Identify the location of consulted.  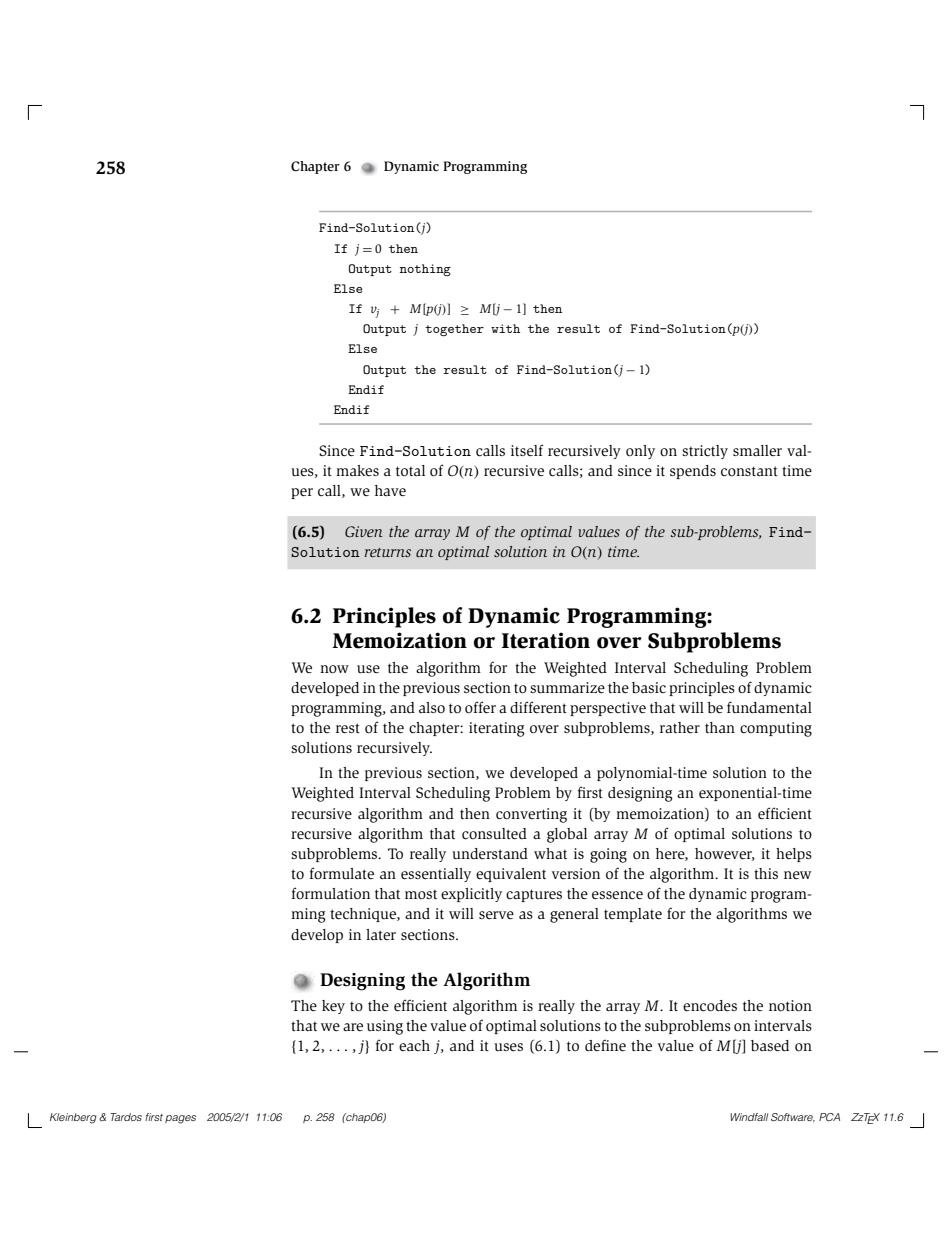
(494, 834).
